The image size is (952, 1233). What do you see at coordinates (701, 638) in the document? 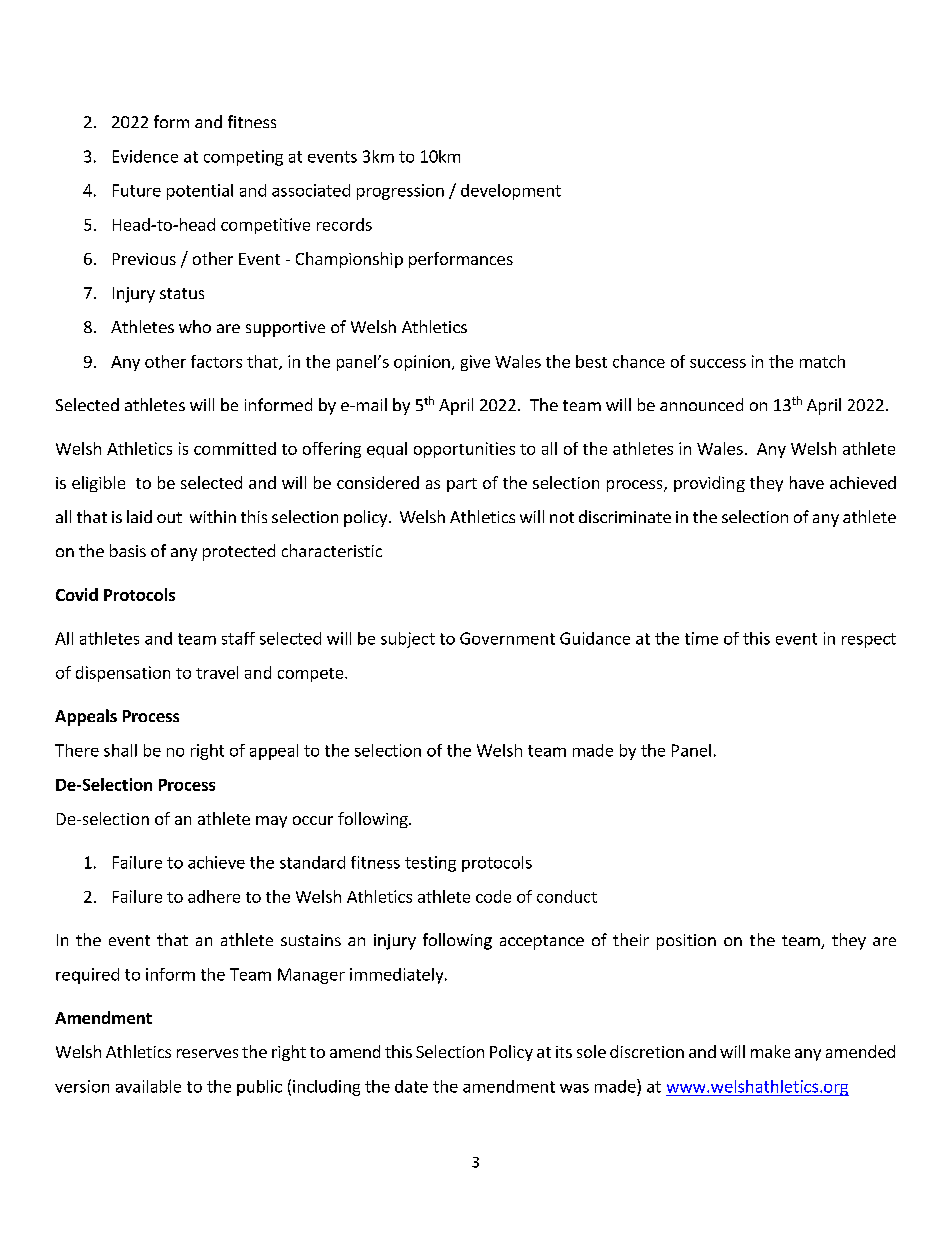
I see `time` at bounding box center [701, 638].
